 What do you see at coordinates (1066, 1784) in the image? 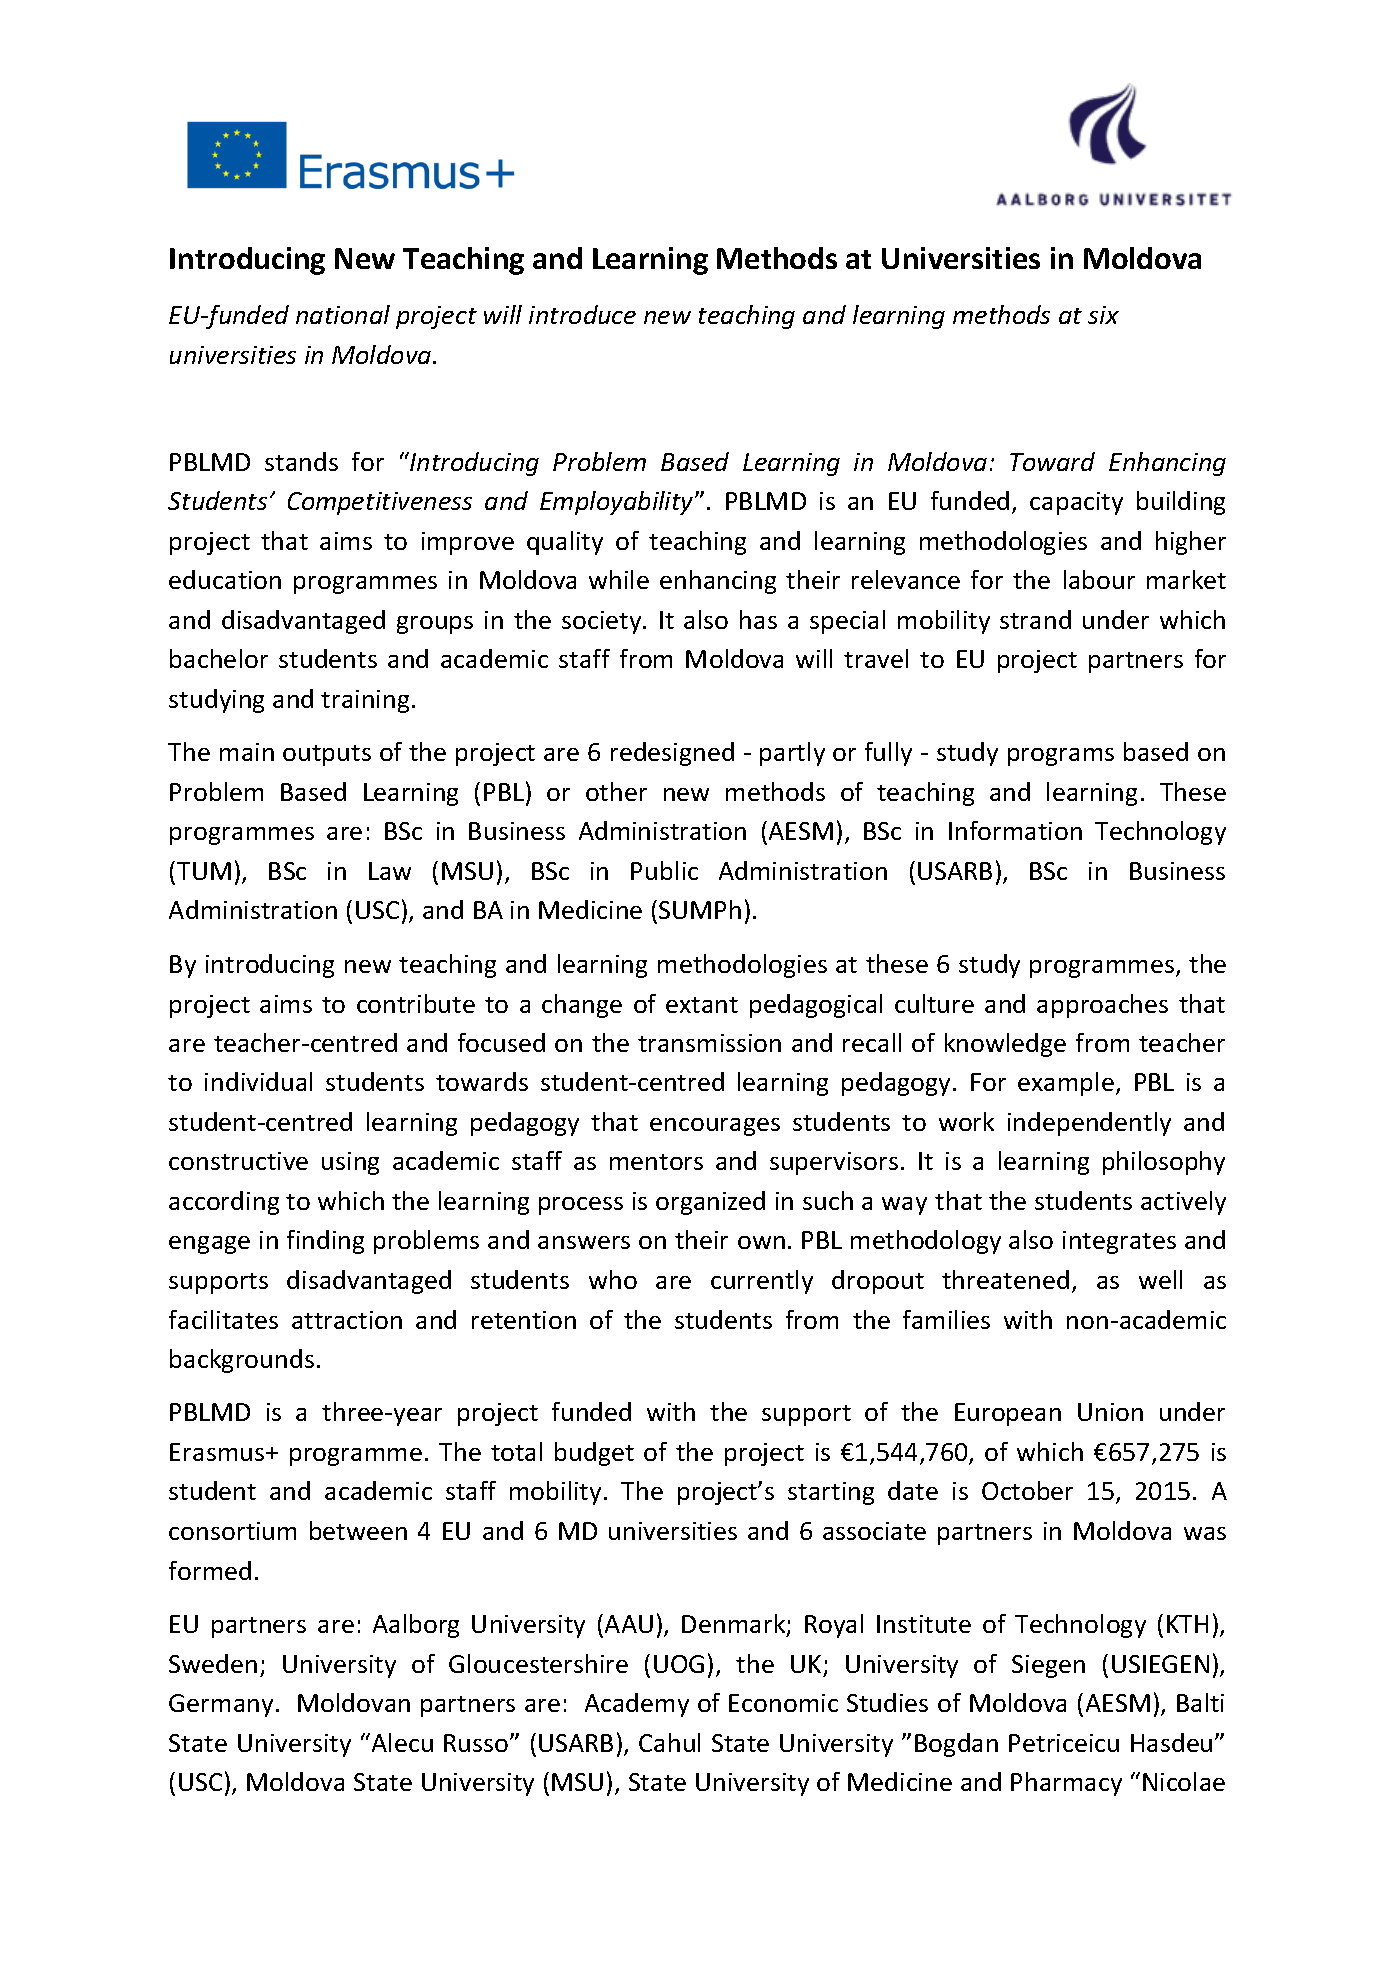
I see `Pharmacy` at bounding box center [1066, 1784].
